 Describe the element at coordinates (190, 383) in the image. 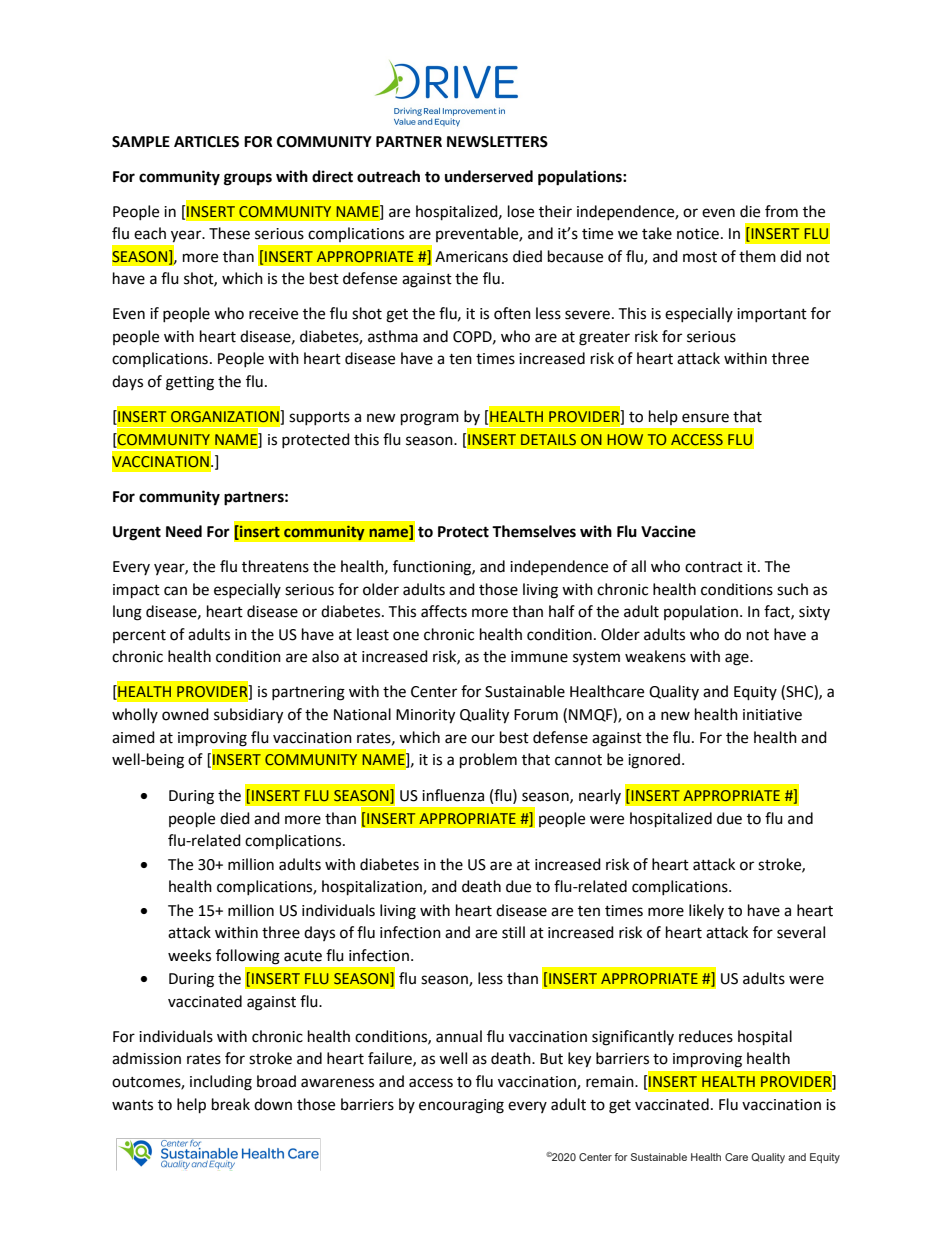

I see `getting` at that location.
